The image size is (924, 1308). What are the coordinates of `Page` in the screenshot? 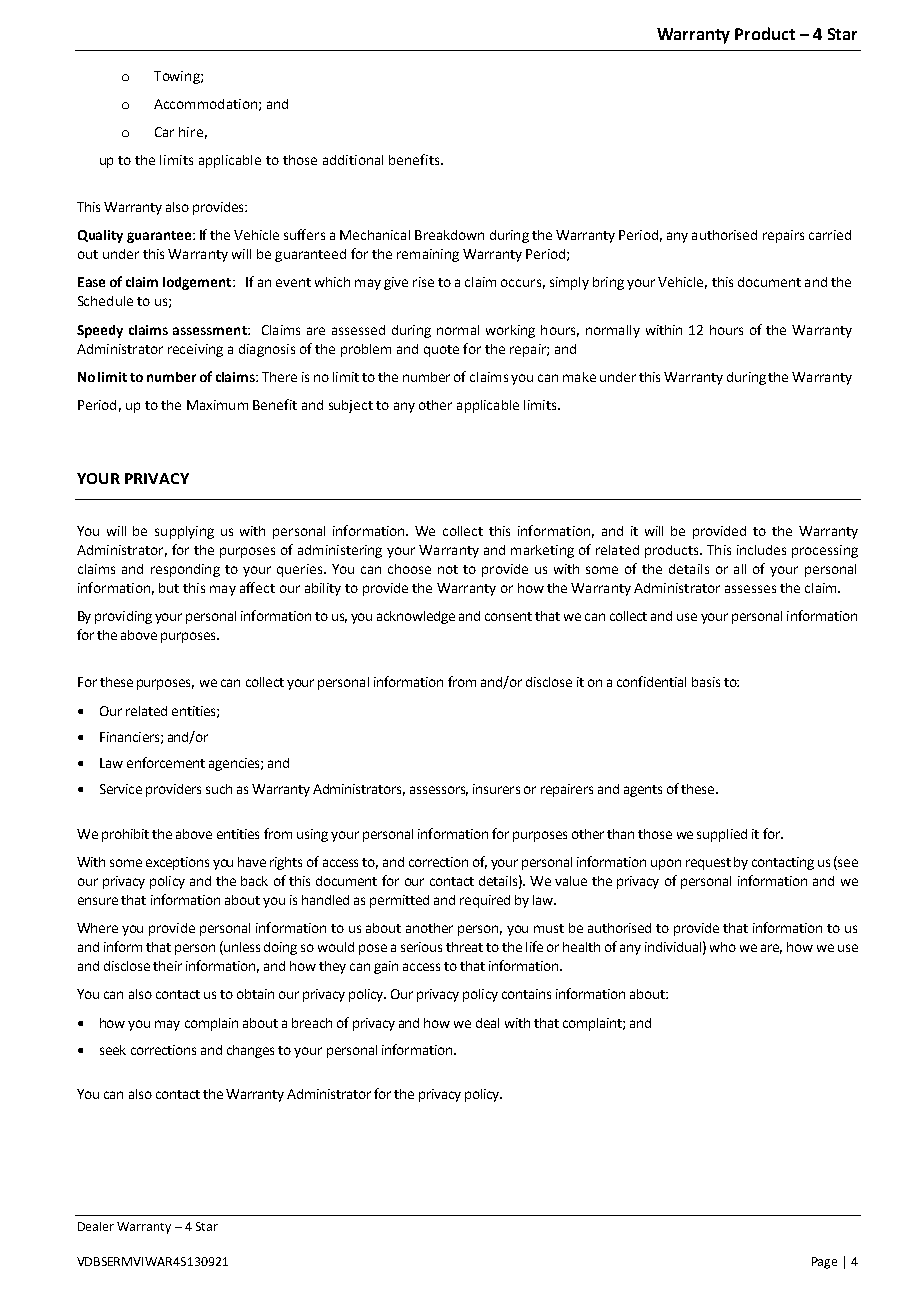 It's located at (824, 1263).
